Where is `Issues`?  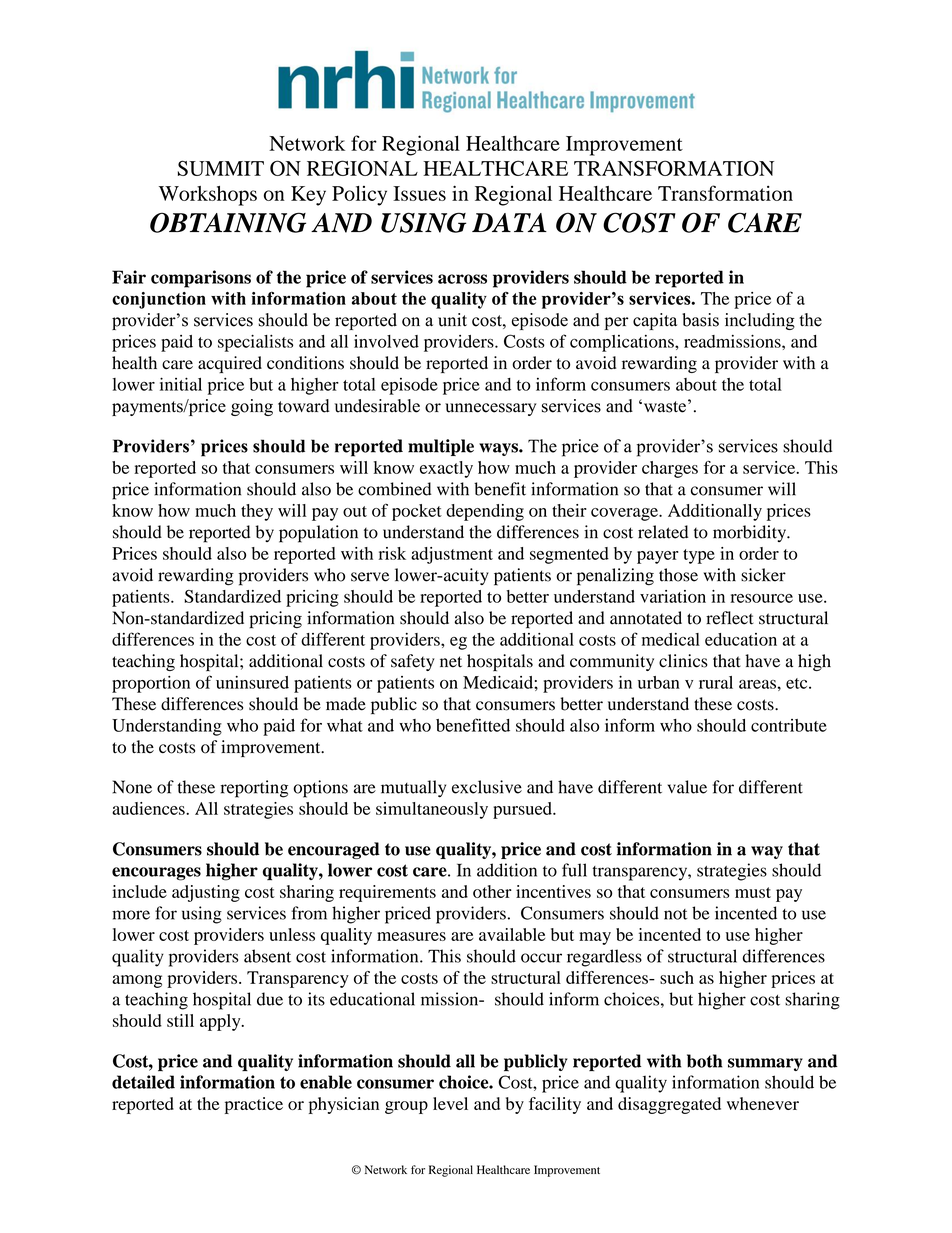 Issues is located at coordinates (419, 193).
